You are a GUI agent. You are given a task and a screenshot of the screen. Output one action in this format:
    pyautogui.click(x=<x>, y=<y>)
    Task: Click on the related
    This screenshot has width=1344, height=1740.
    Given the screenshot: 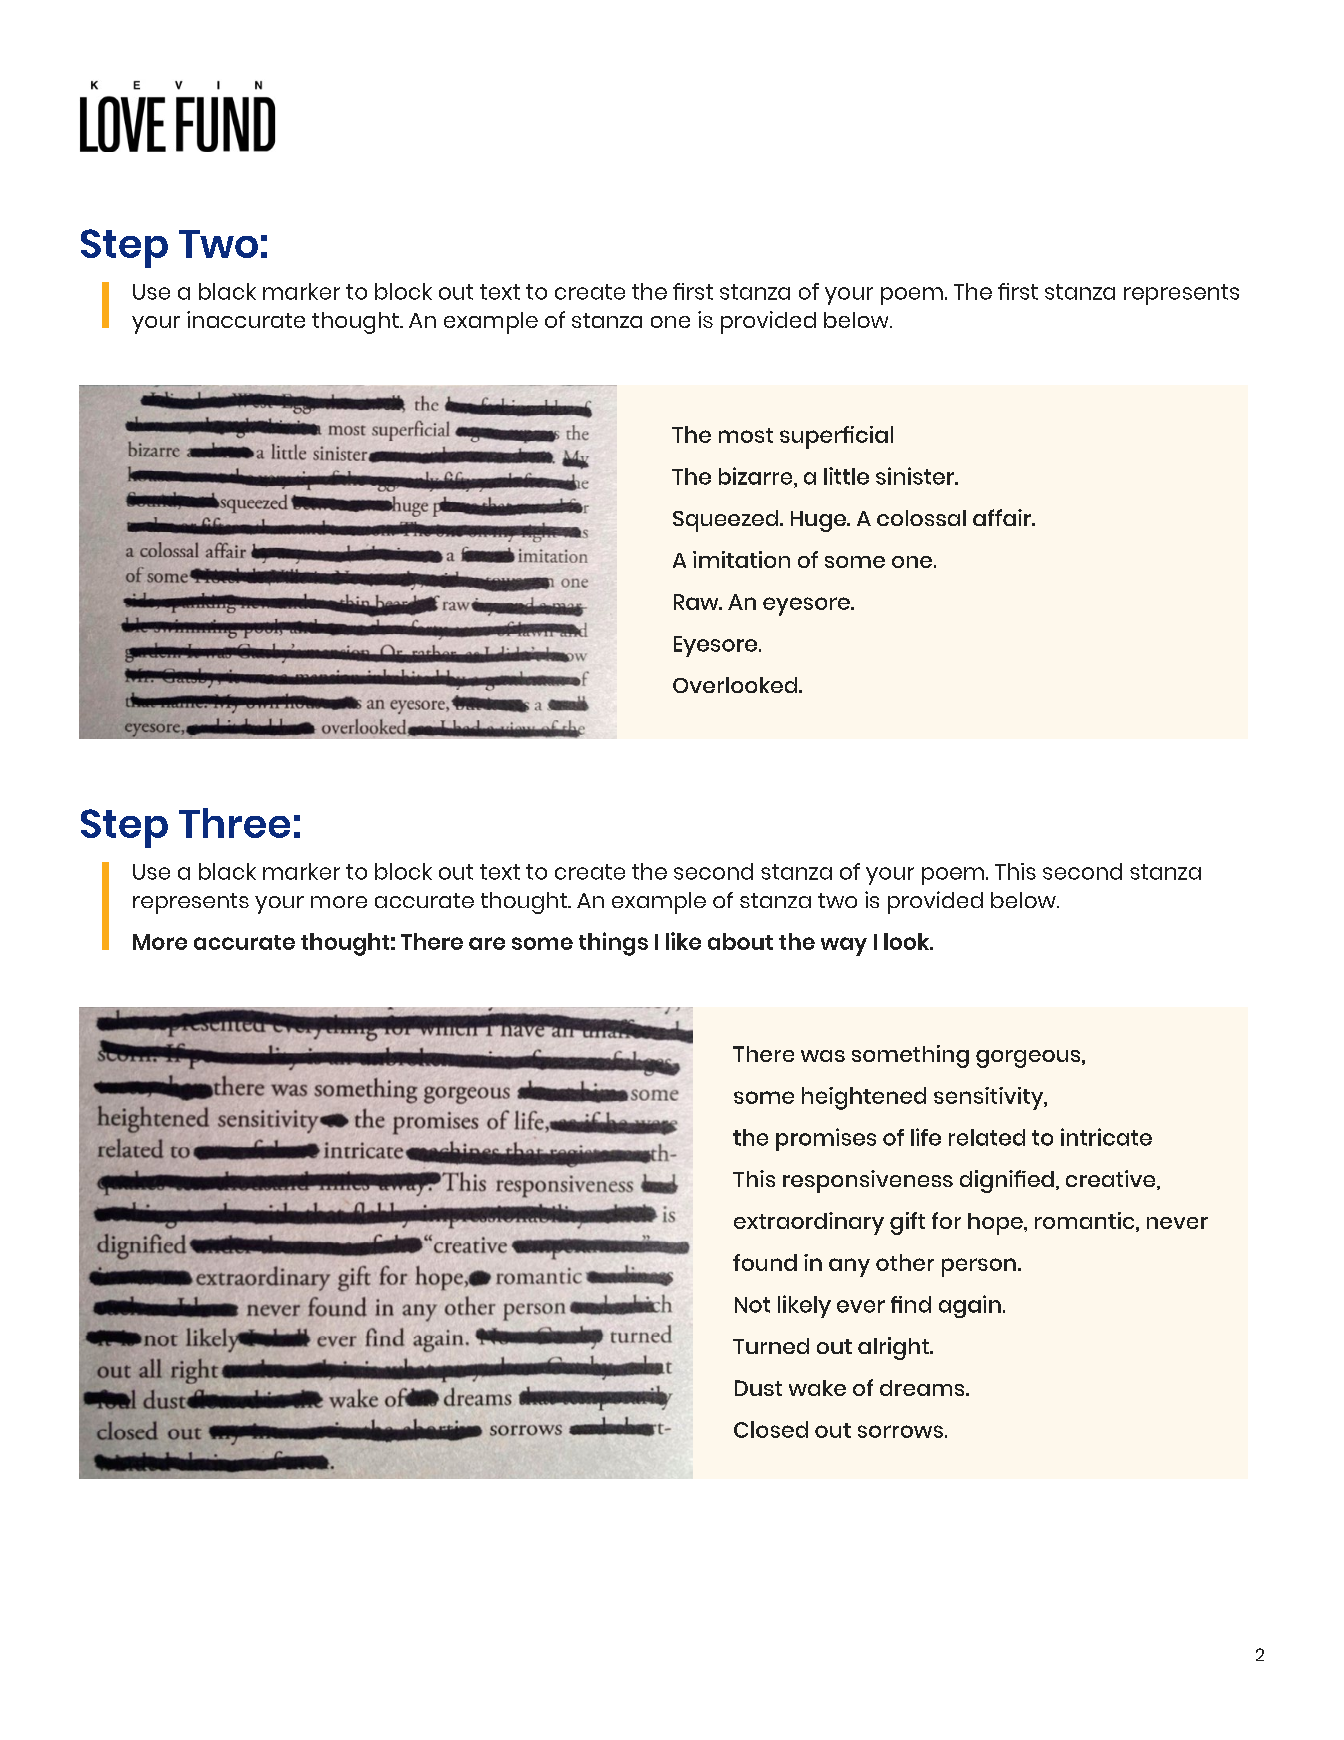 What is the action you would take?
    pyautogui.click(x=987, y=1137)
